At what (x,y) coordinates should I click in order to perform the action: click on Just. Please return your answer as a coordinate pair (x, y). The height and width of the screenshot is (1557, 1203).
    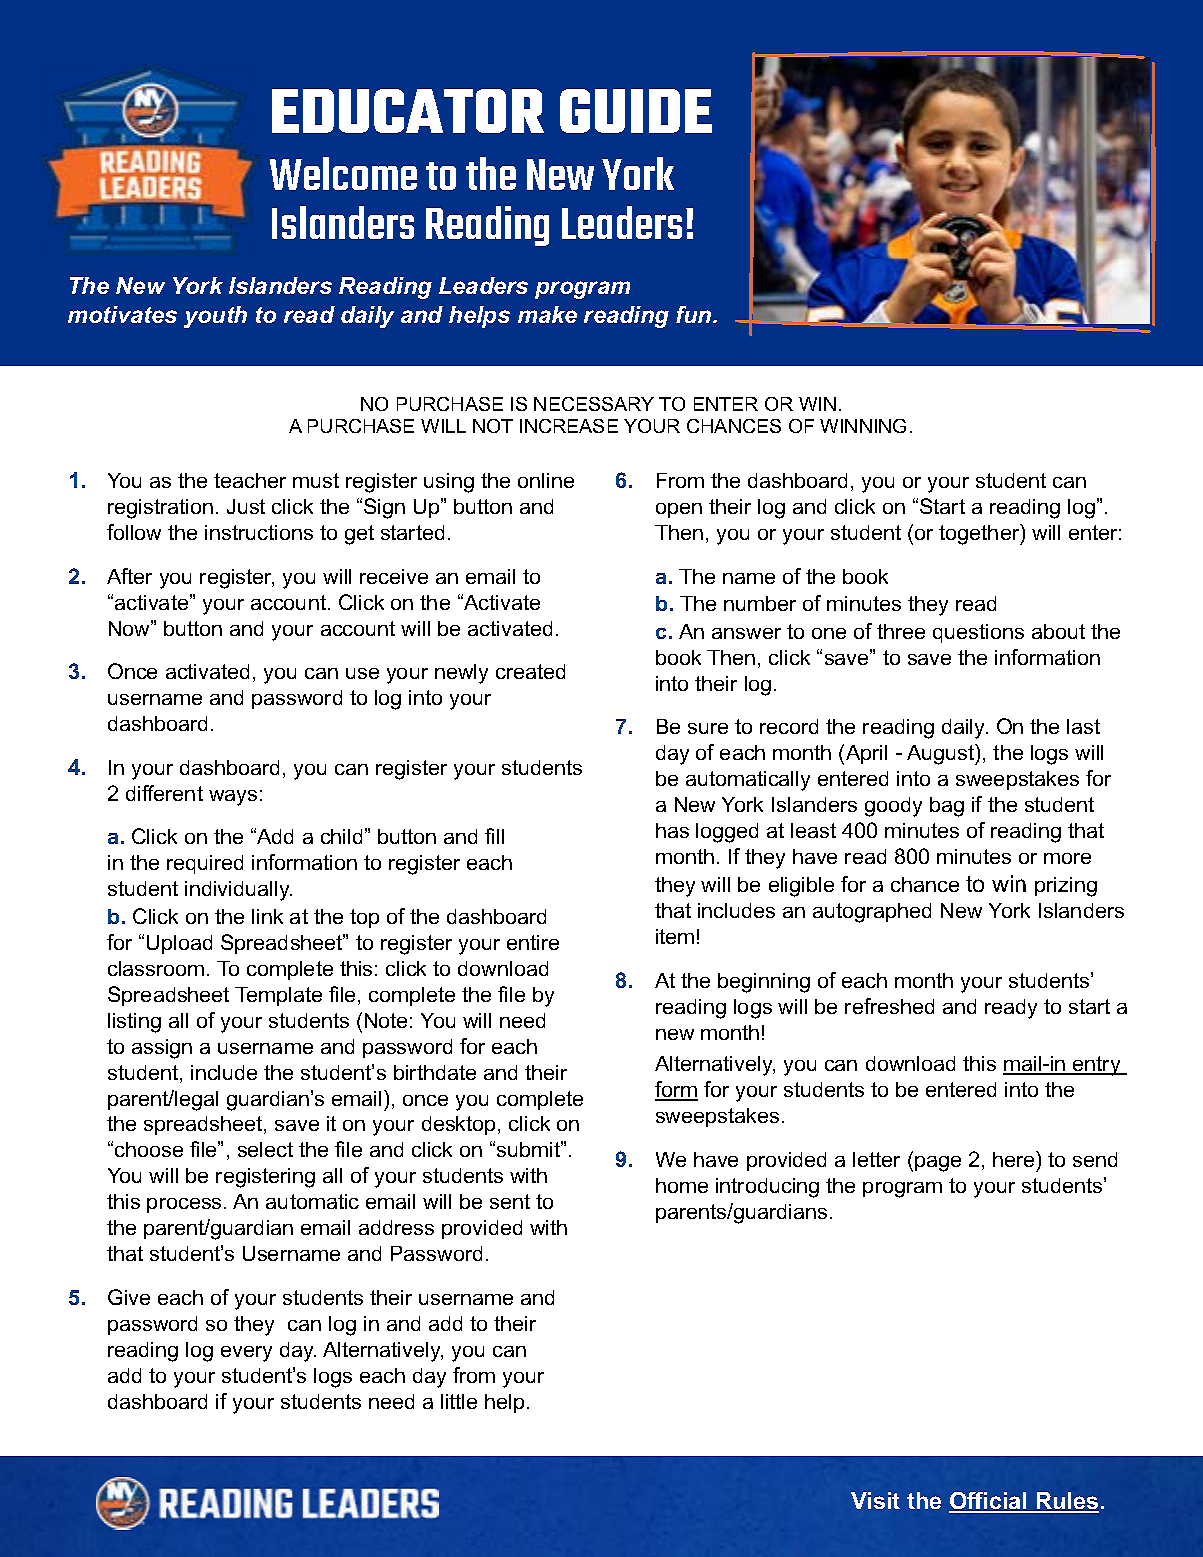
    Looking at the image, I should click on (246, 506).
